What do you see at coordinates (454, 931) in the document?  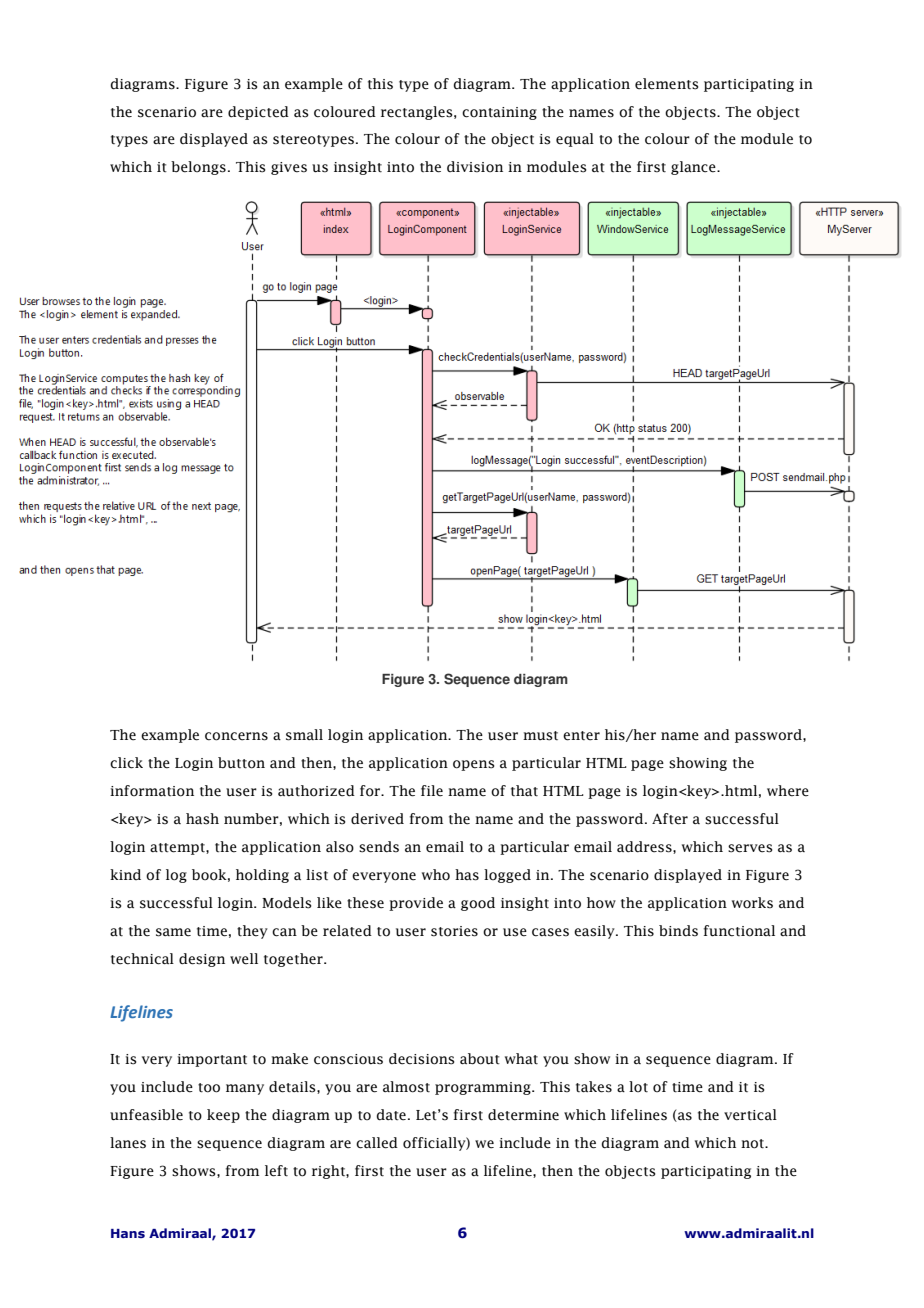 I see `stories` at bounding box center [454, 931].
